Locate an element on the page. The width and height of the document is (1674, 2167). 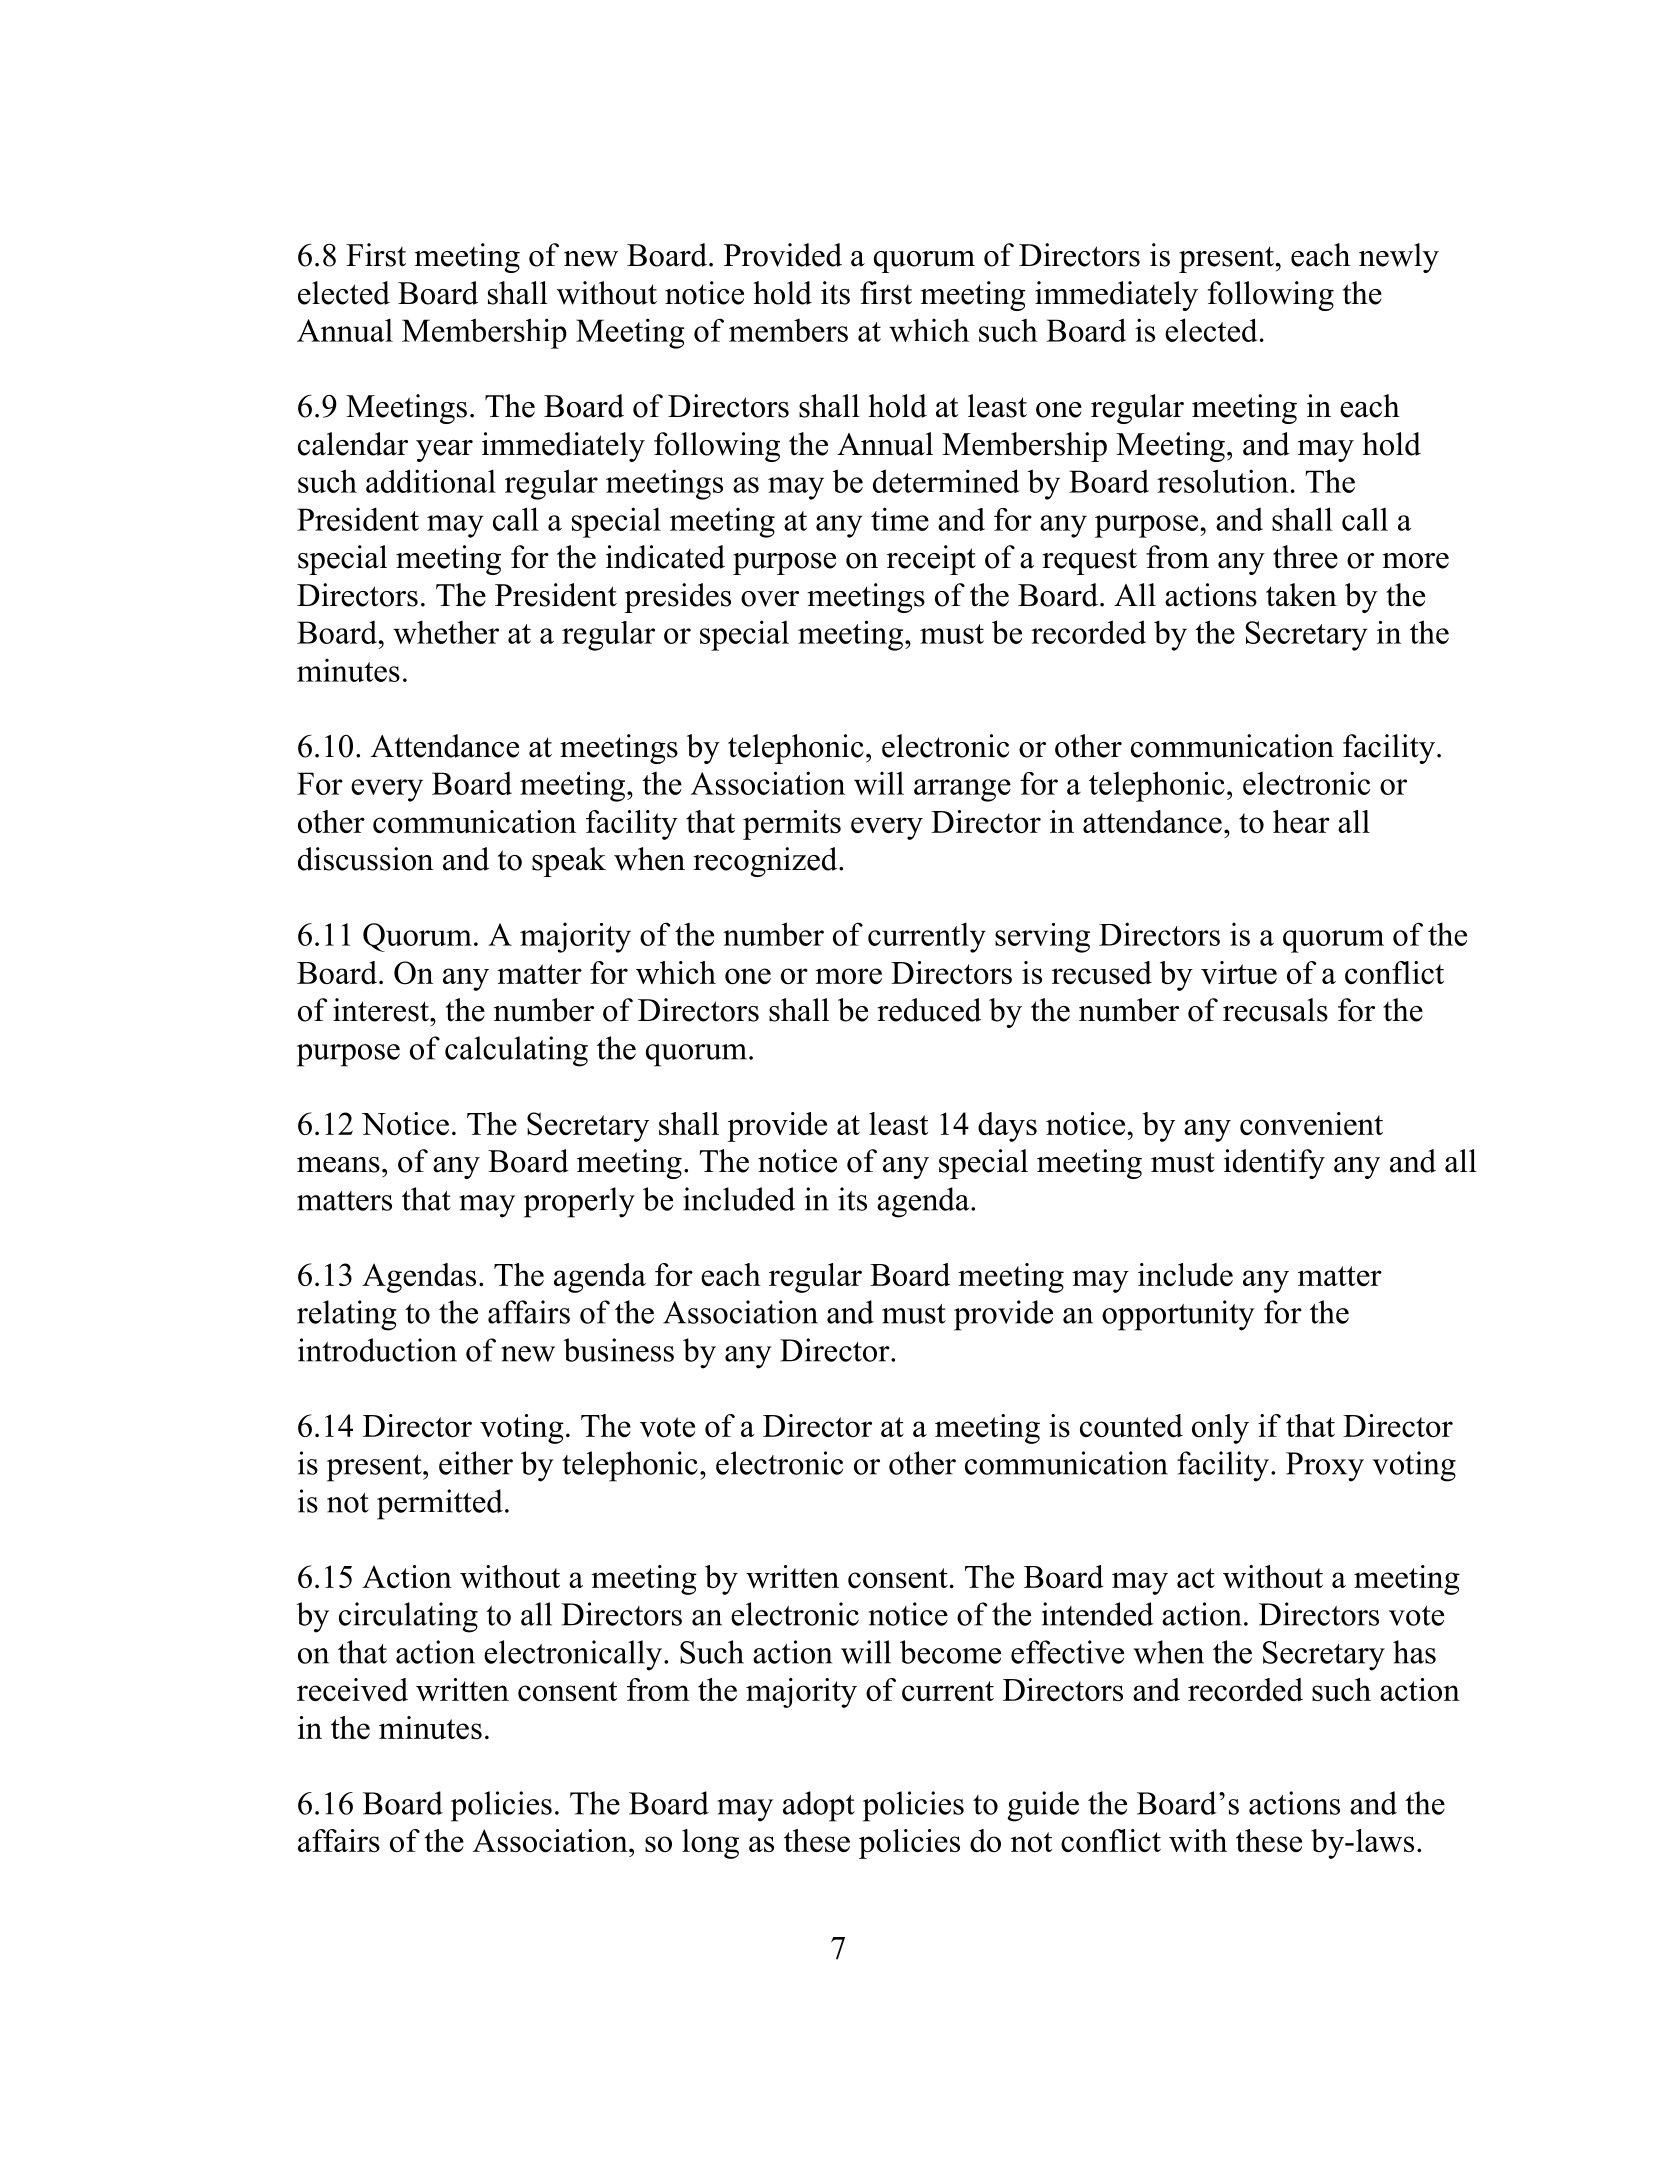
received is located at coordinates (352, 1689).
